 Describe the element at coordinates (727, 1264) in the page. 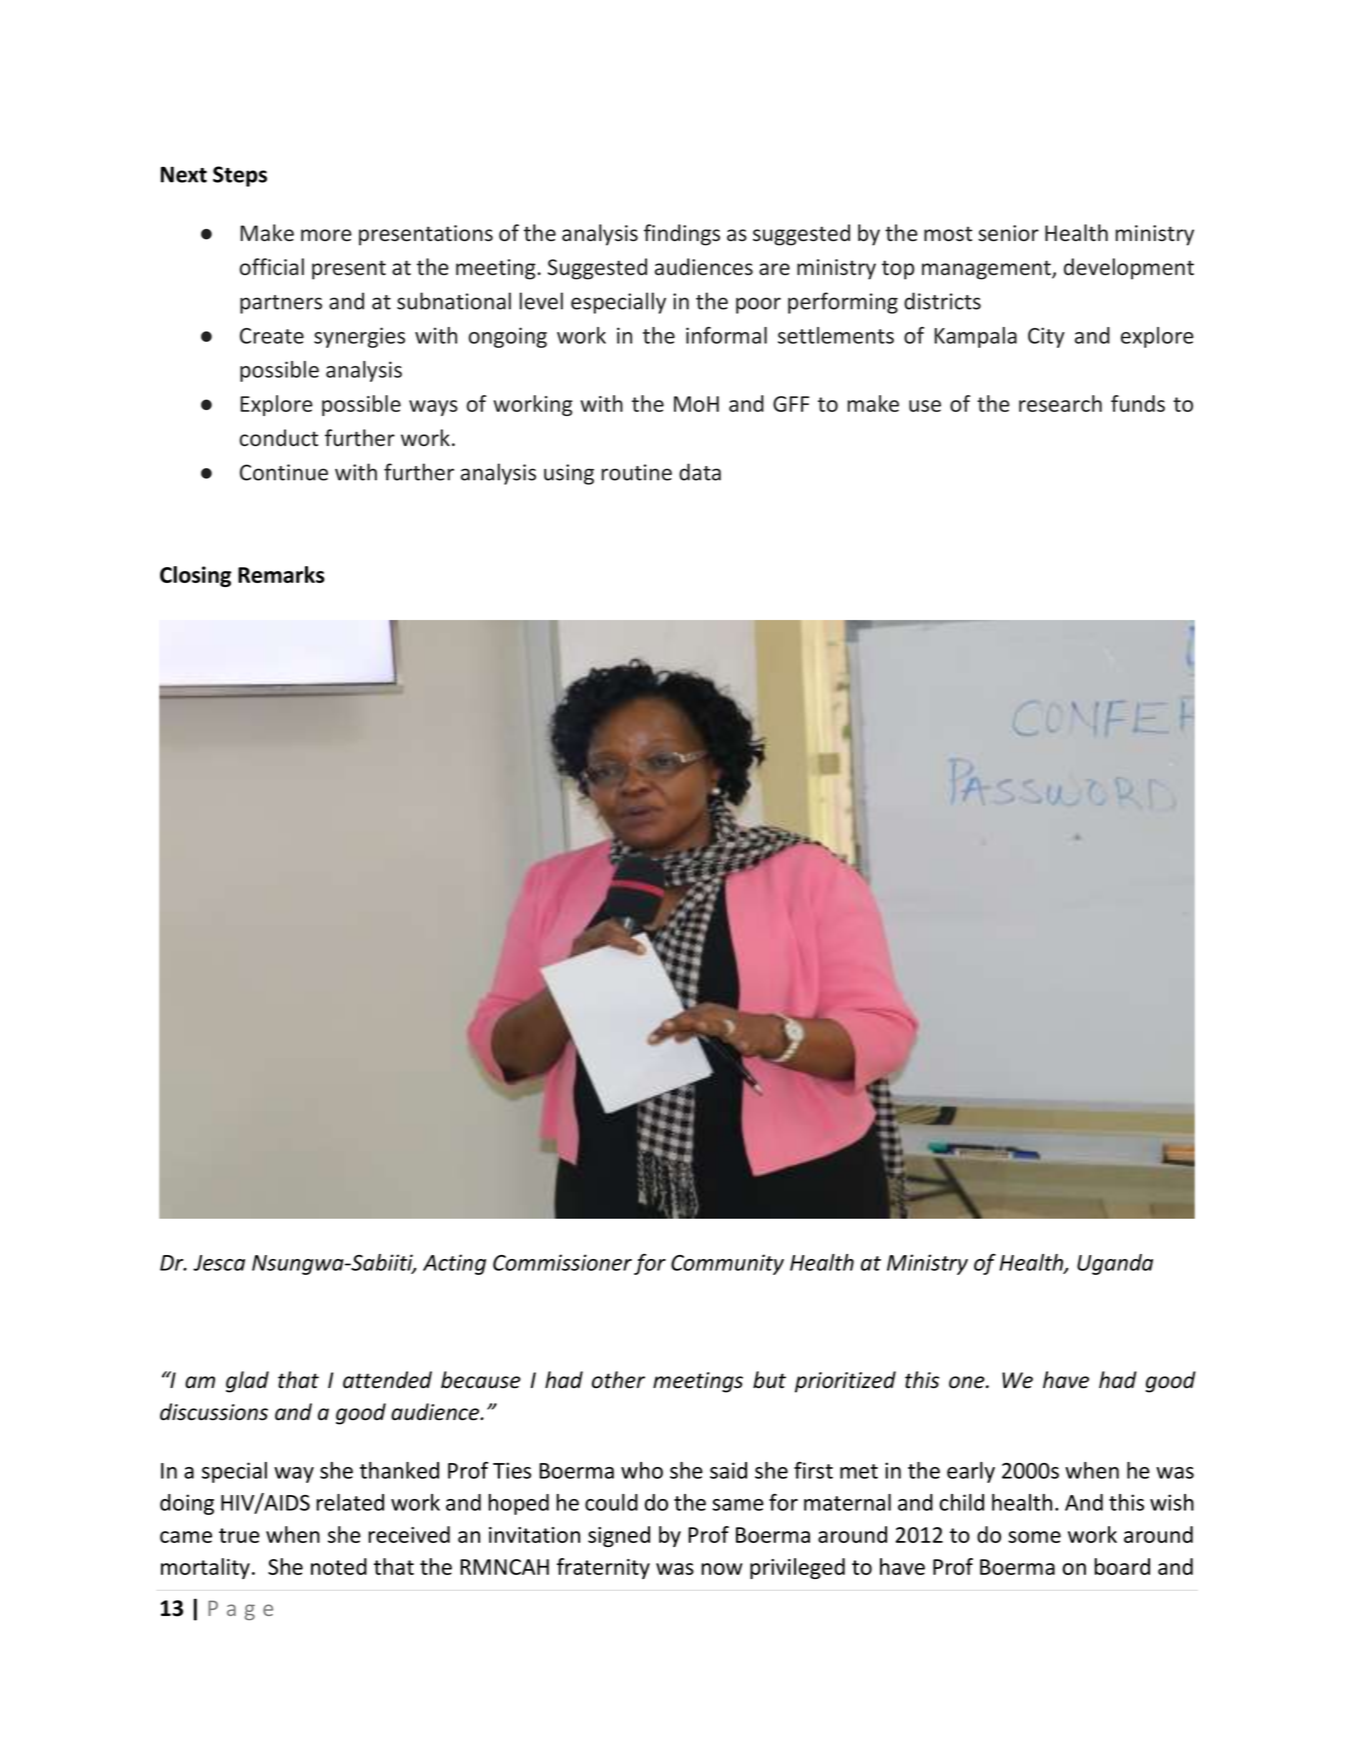

I see `Community` at that location.
